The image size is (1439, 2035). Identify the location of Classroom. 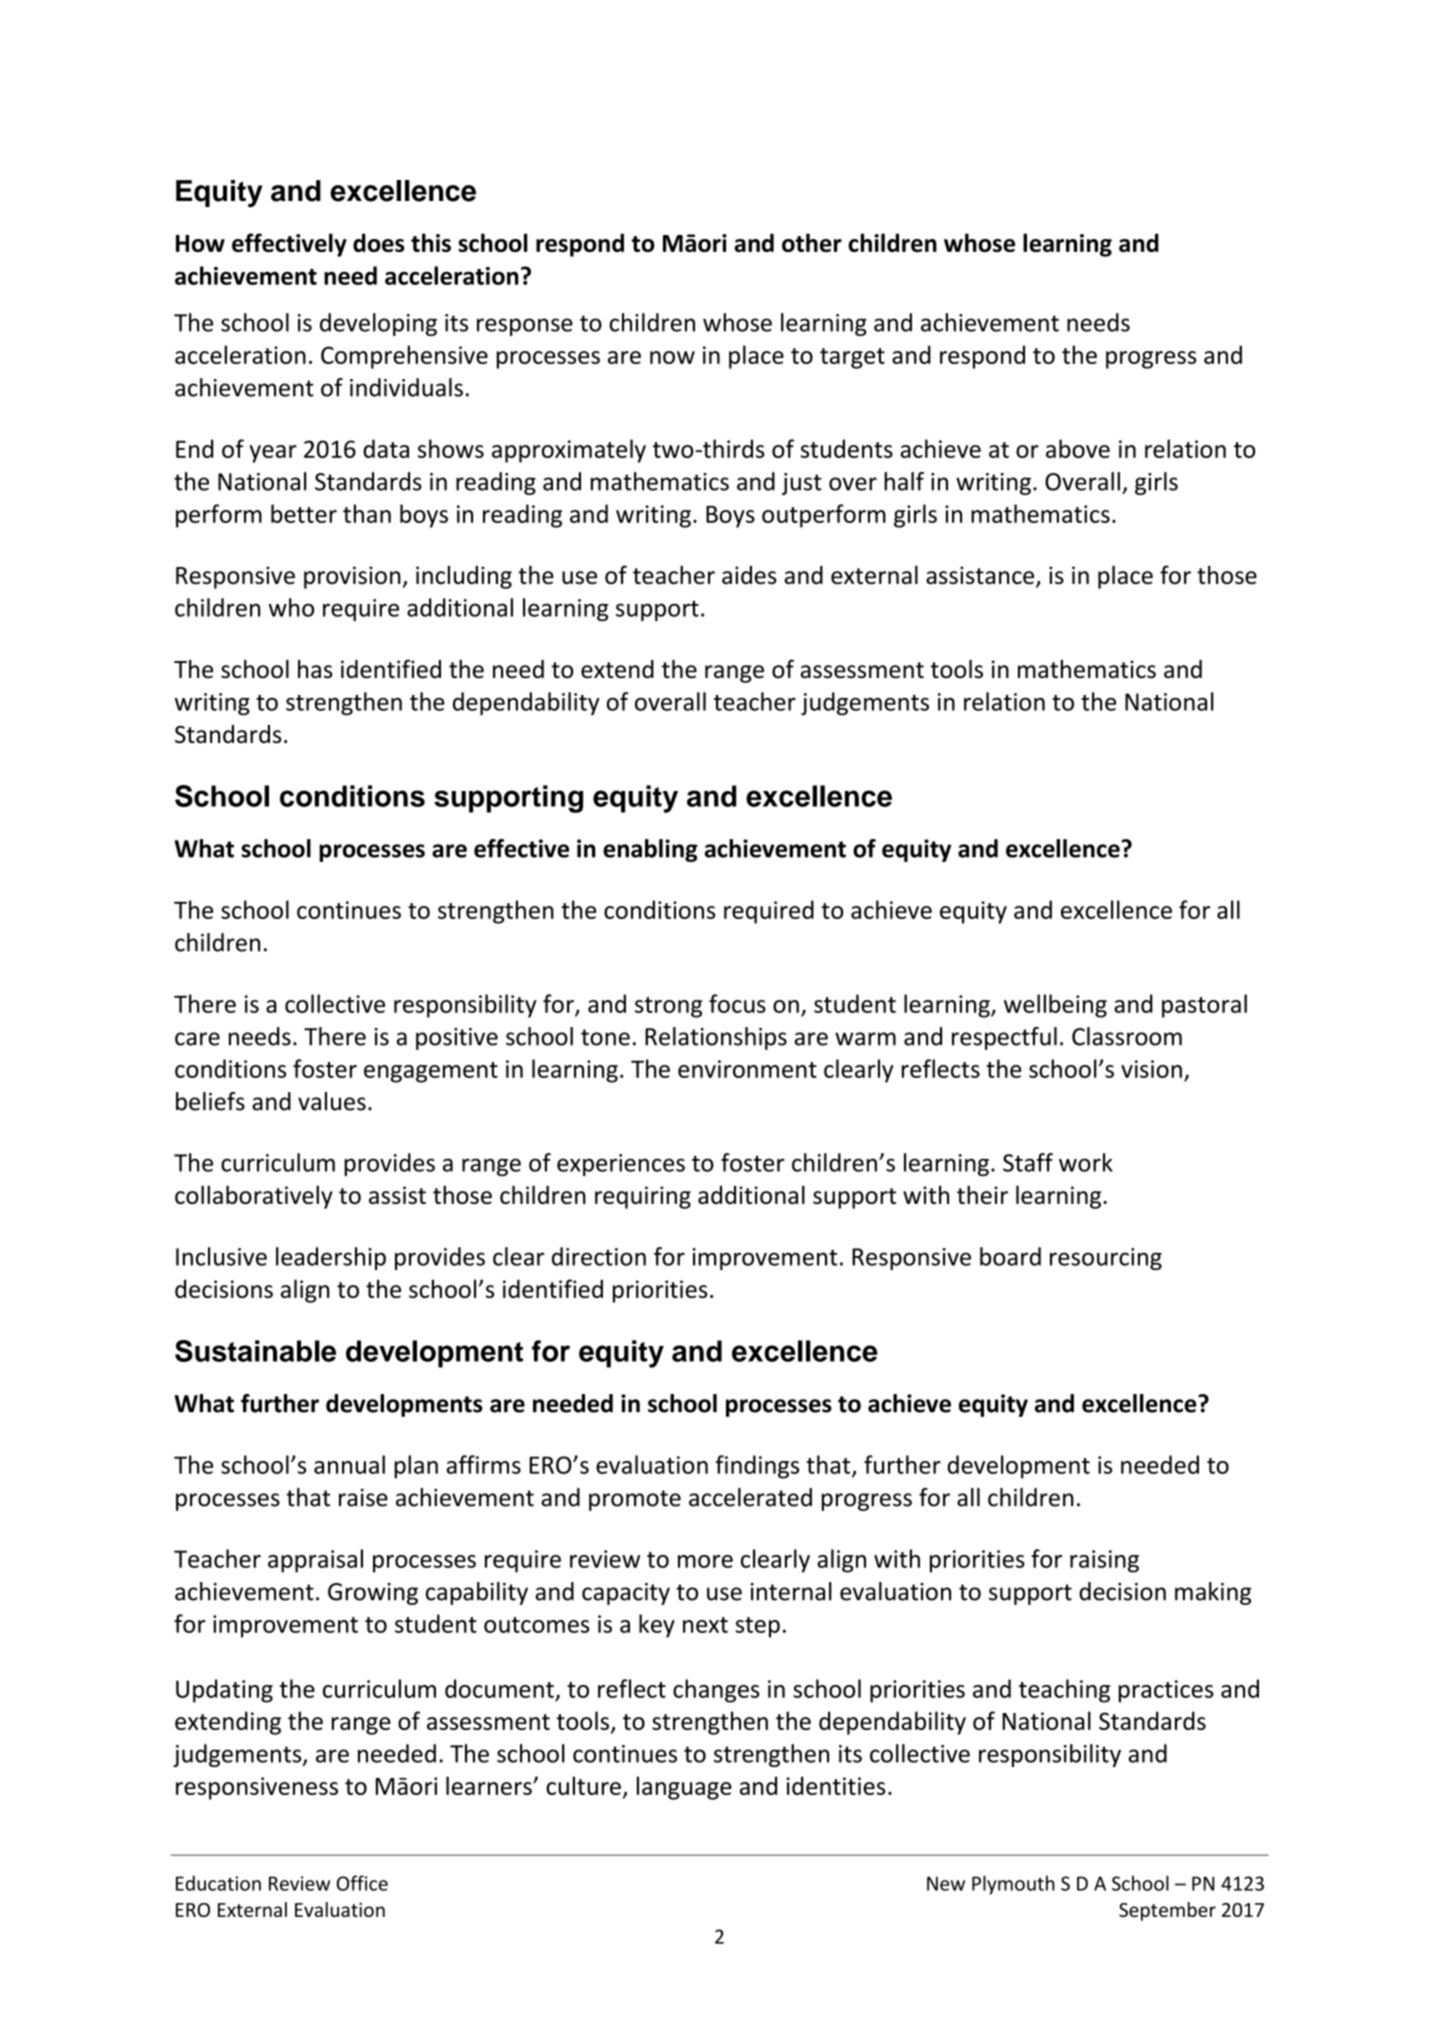
(1127, 1036).
